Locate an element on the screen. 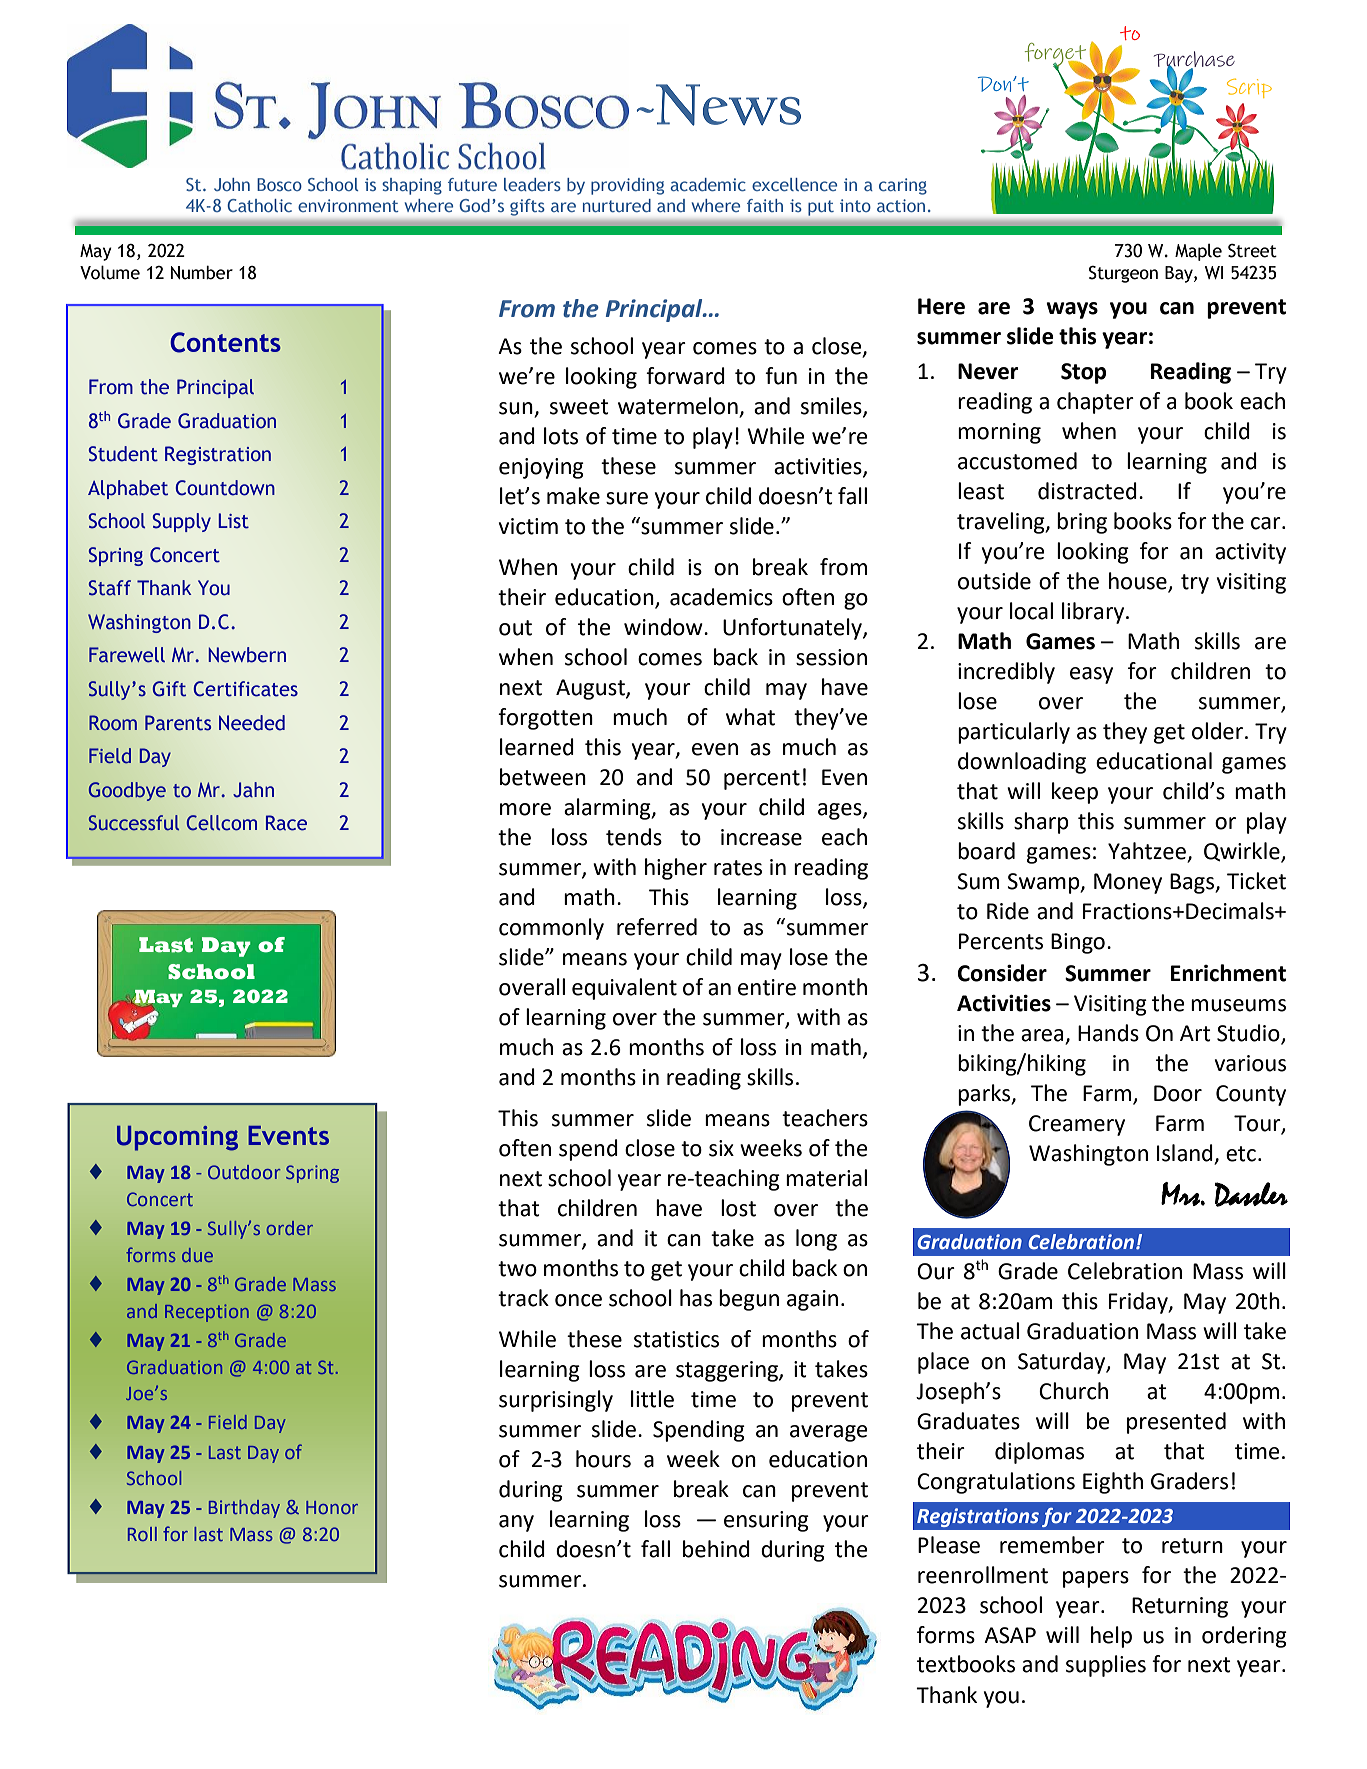 The width and height of the screenshot is (1367, 1769). six is located at coordinates (721, 1148).
